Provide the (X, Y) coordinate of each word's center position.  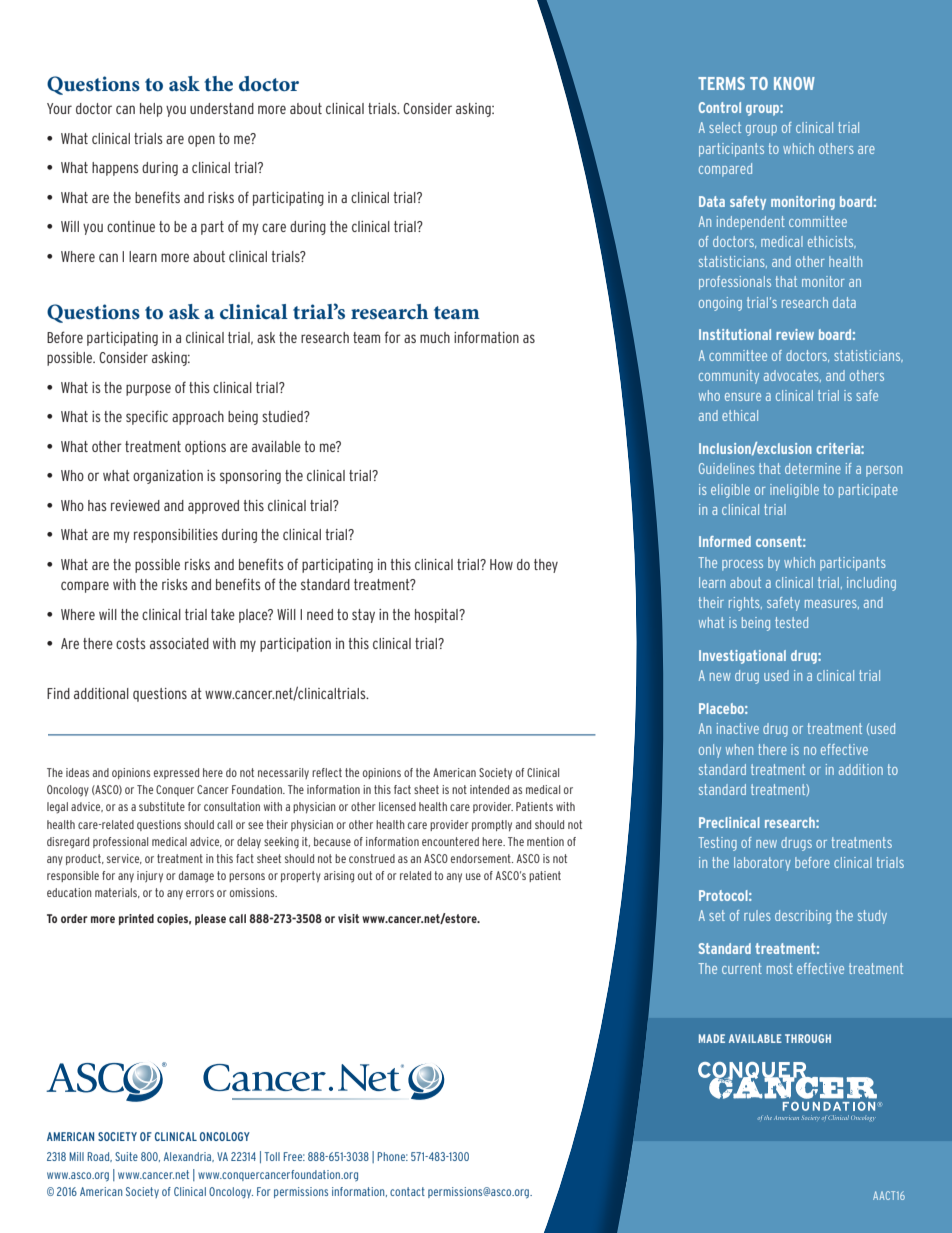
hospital (437, 616)
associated (179, 643)
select (725, 127)
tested (791, 622)
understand (222, 108)
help (151, 110)
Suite (126, 1156)
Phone (393, 1156)
